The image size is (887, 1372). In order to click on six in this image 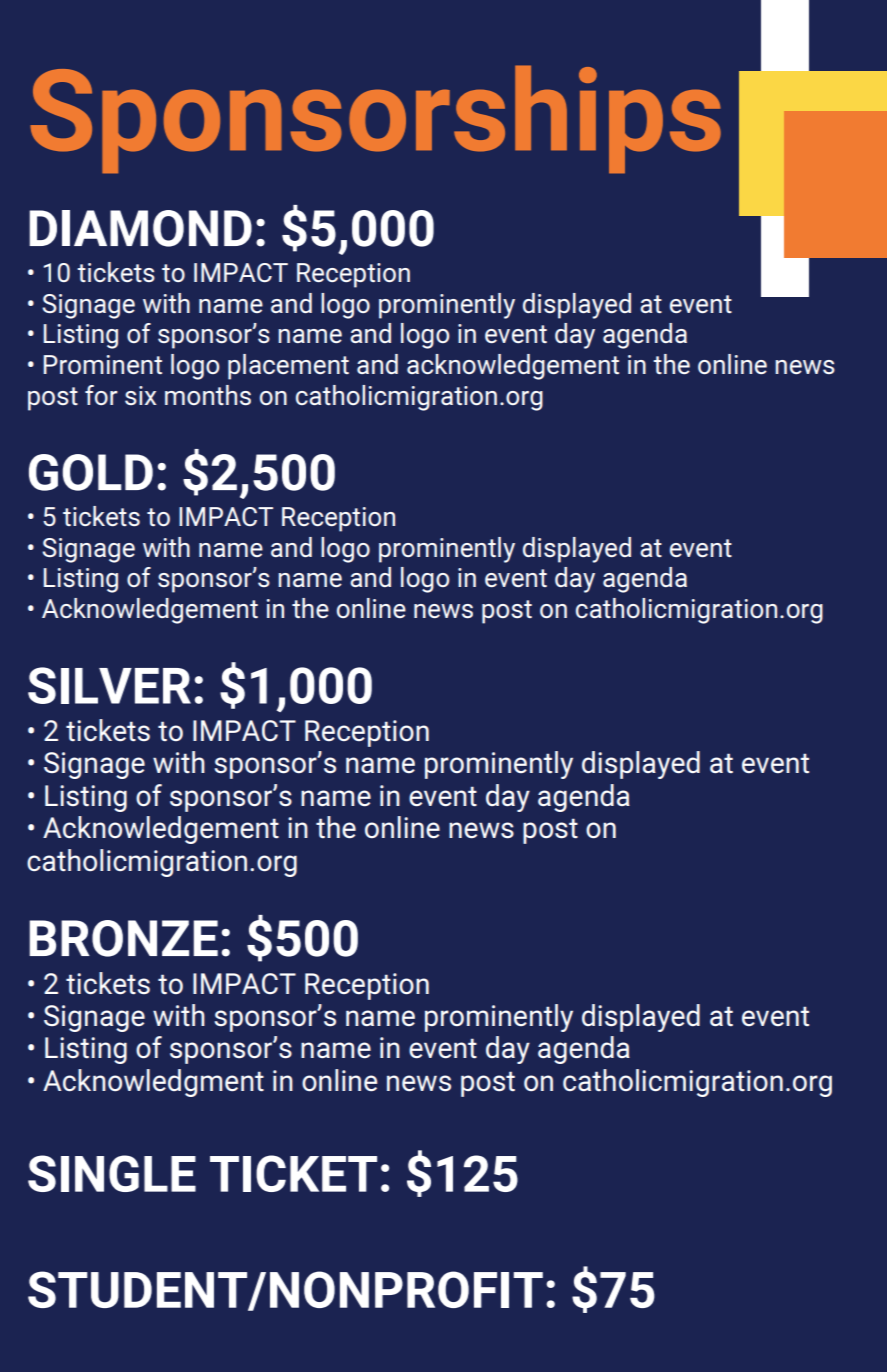, I will do `click(141, 395)`.
